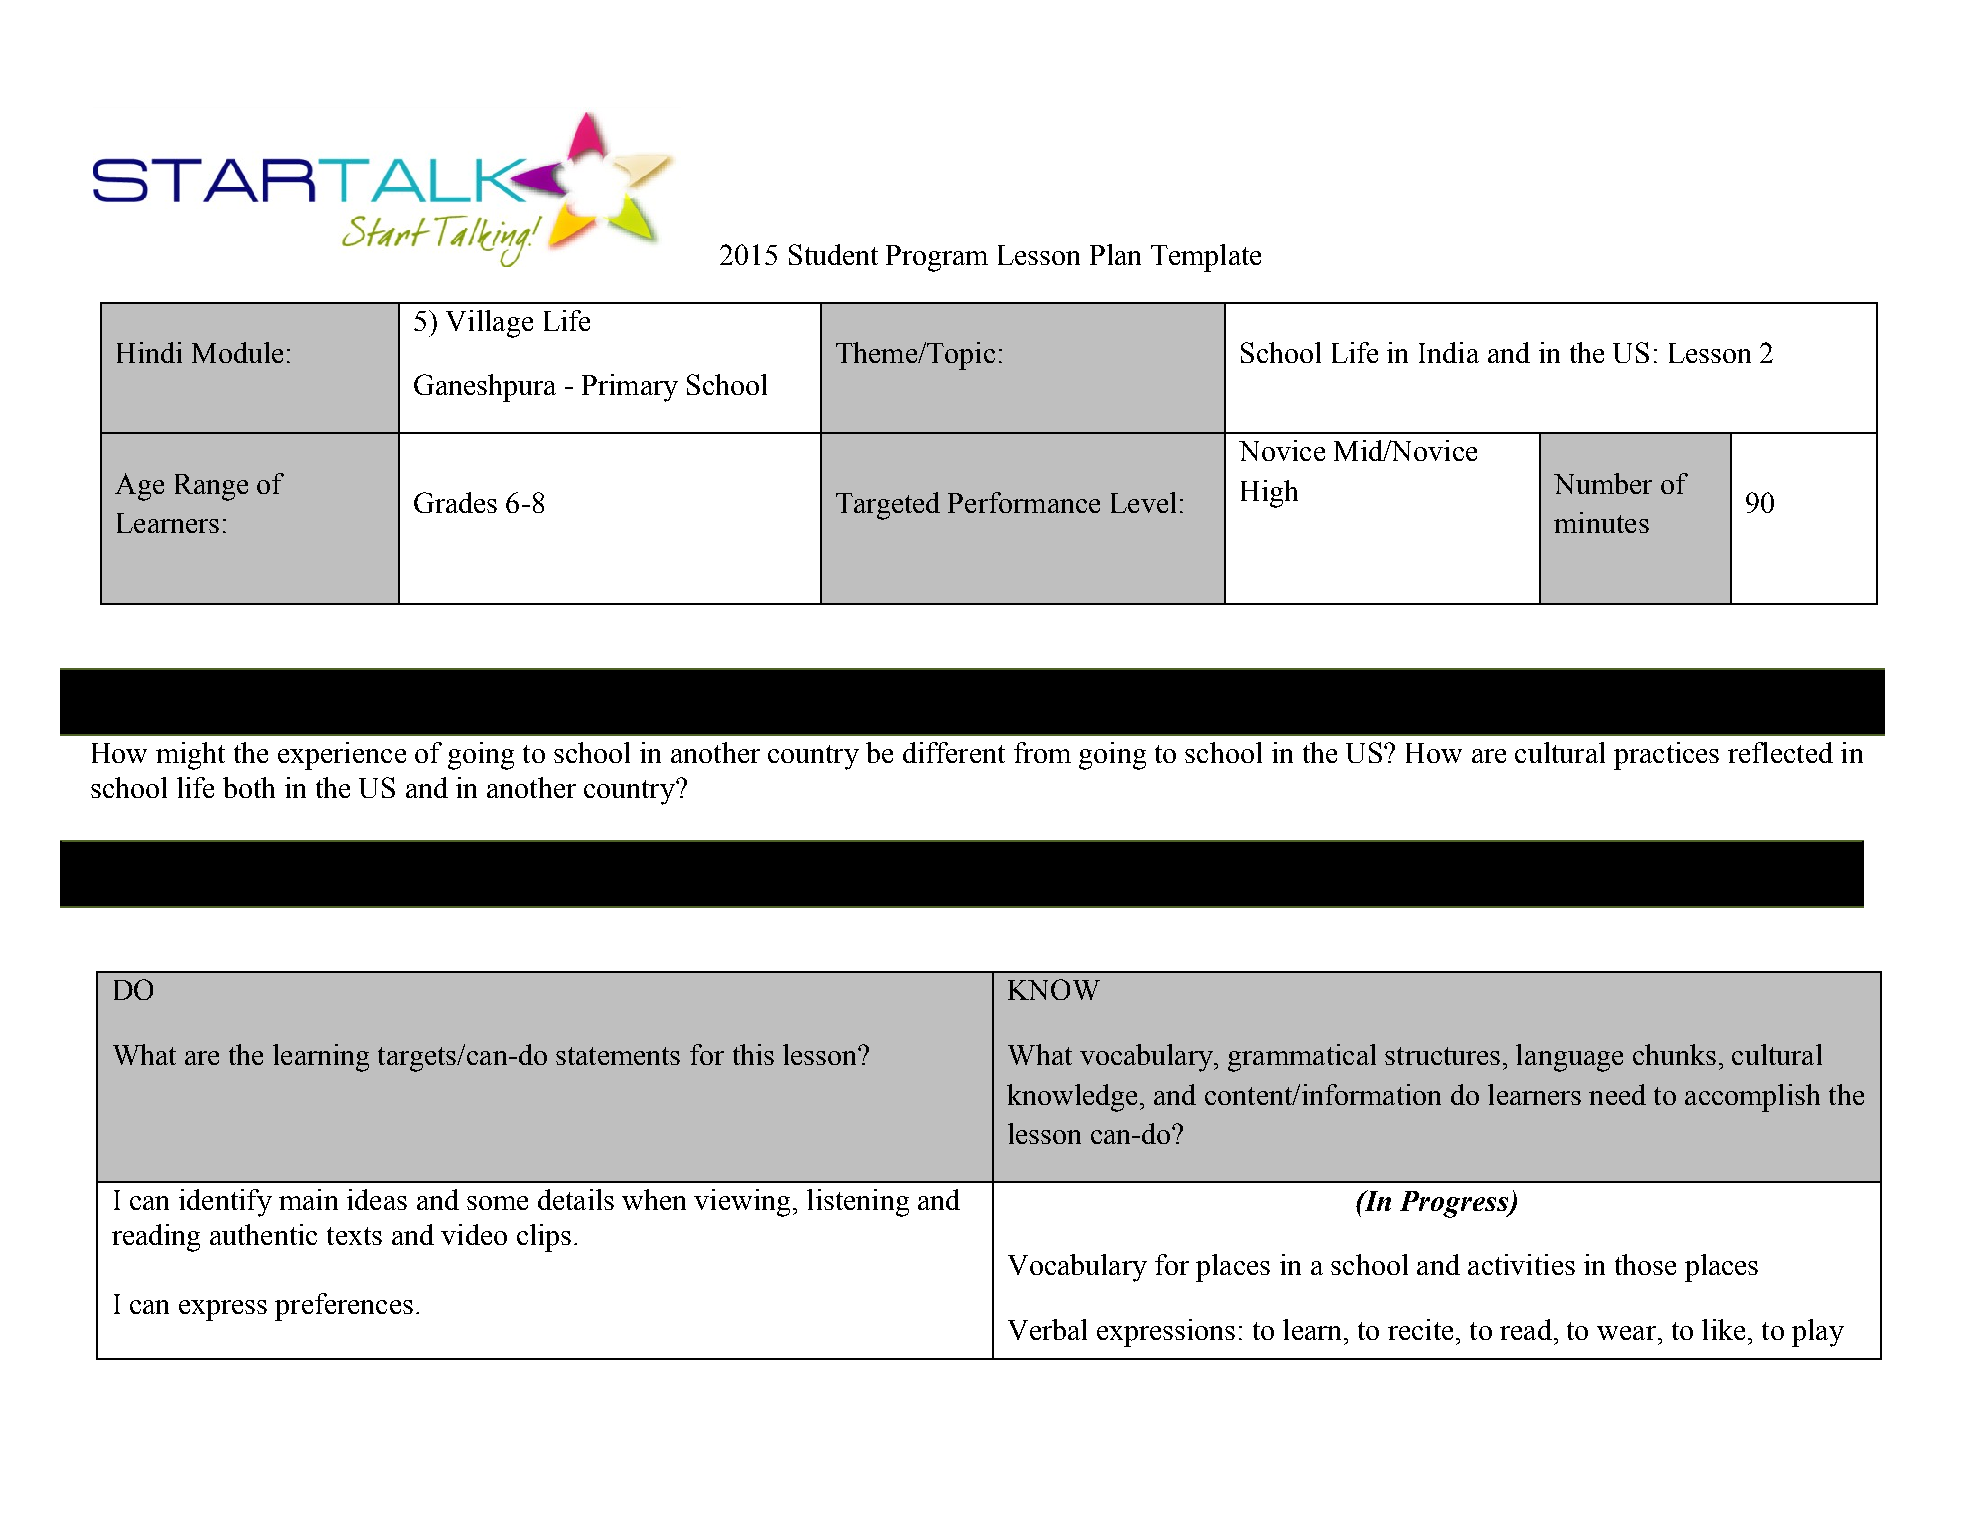 This screenshot has height=1529, width=1978. What do you see at coordinates (954, 752) in the screenshot?
I see `different` at bounding box center [954, 752].
